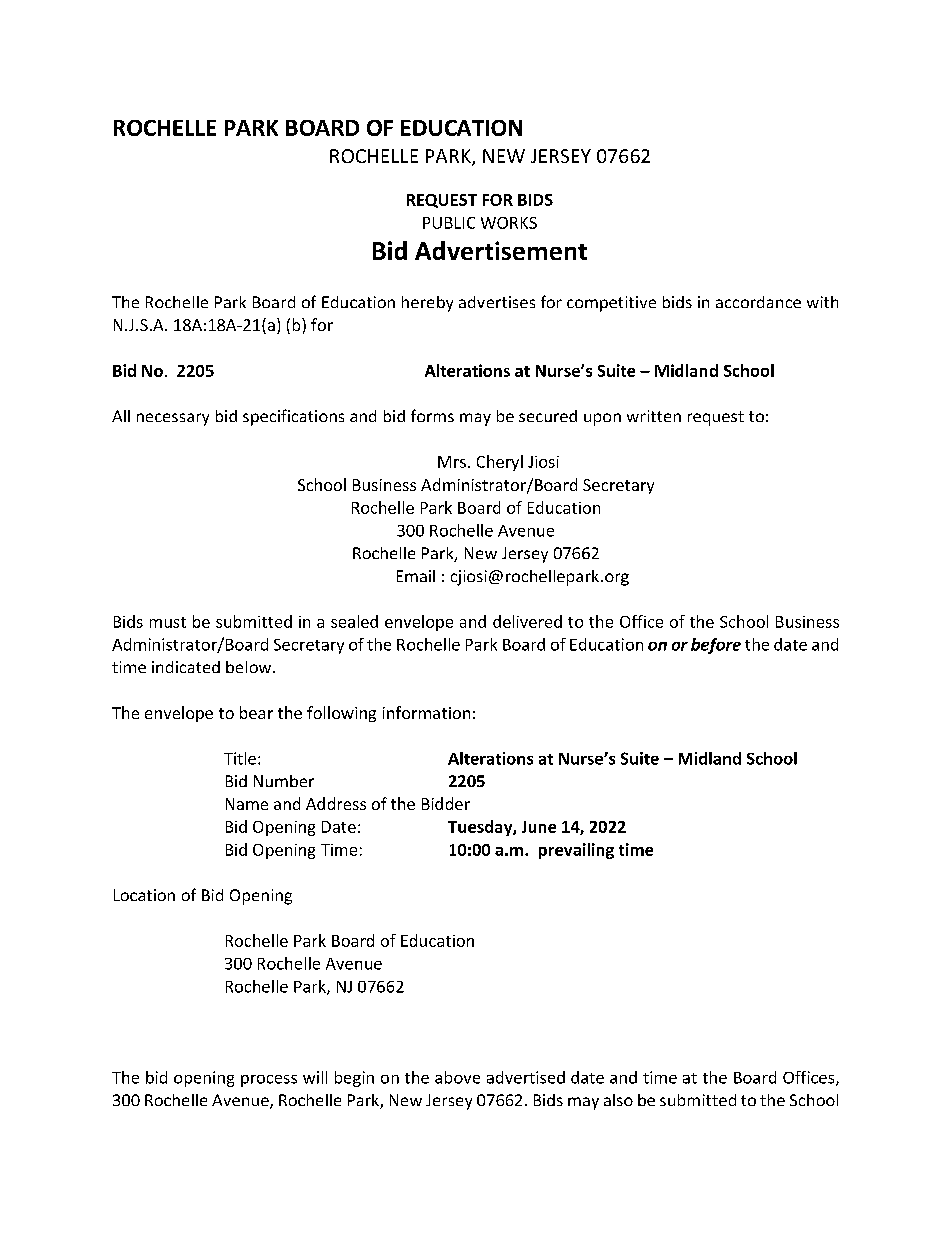  What do you see at coordinates (269, 1081) in the screenshot?
I see `process` at bounding box center [269, 1081].
